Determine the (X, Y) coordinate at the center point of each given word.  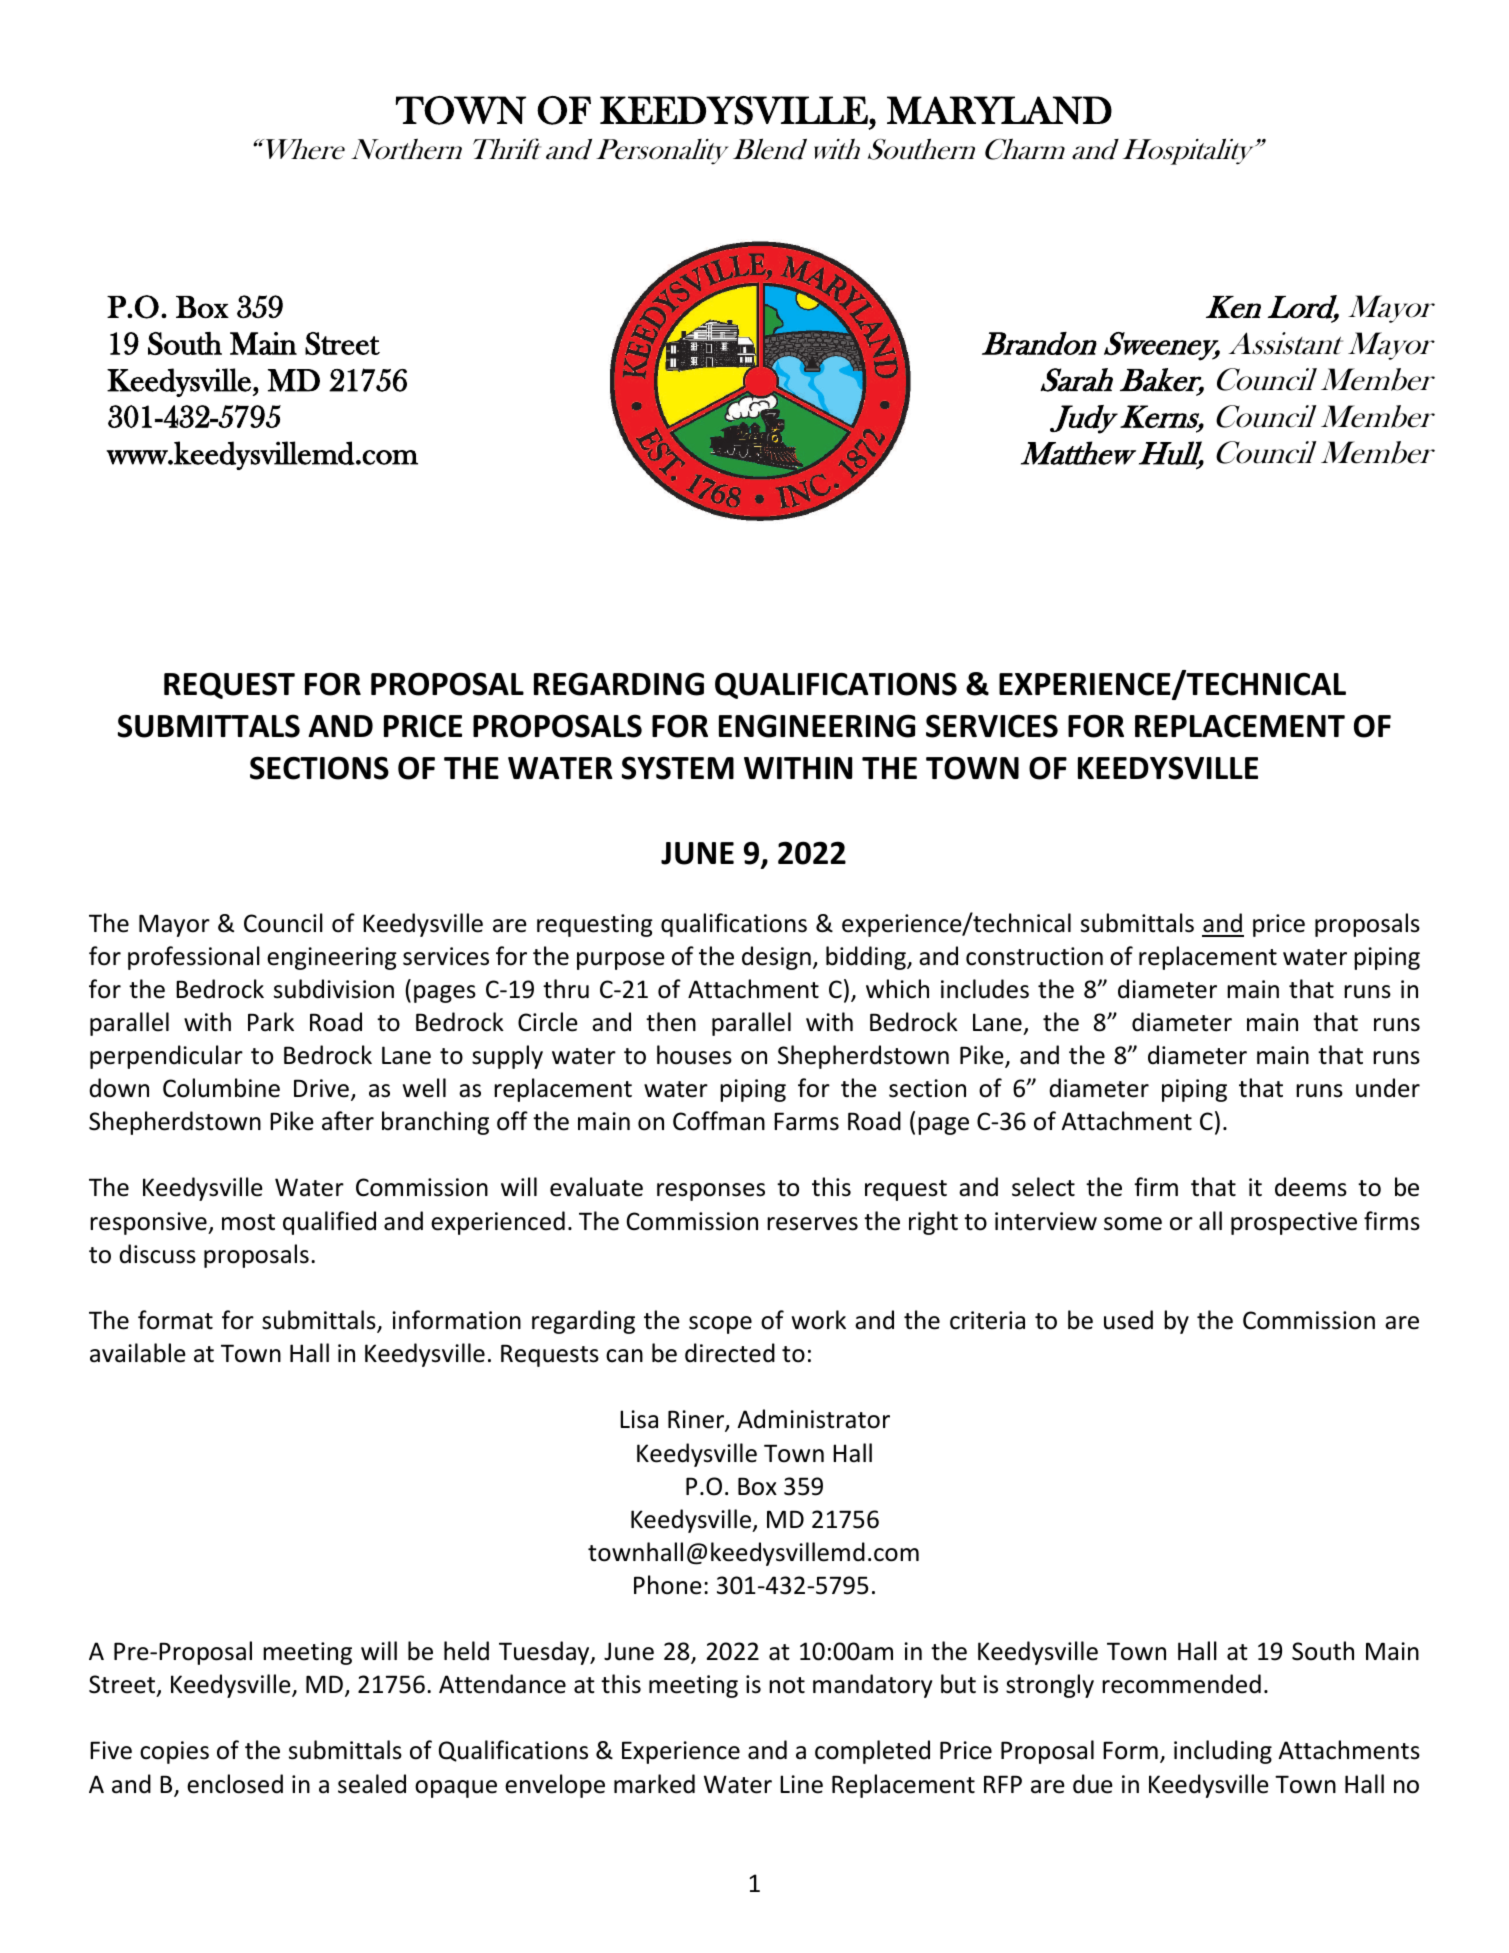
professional (194, 958)
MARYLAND (999, 110)
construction (1034, 956)
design (776, 958)
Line (801, 1784)
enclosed (235, 1784)
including (1223, 1752)
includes (985, 989)
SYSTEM (678, 768)
